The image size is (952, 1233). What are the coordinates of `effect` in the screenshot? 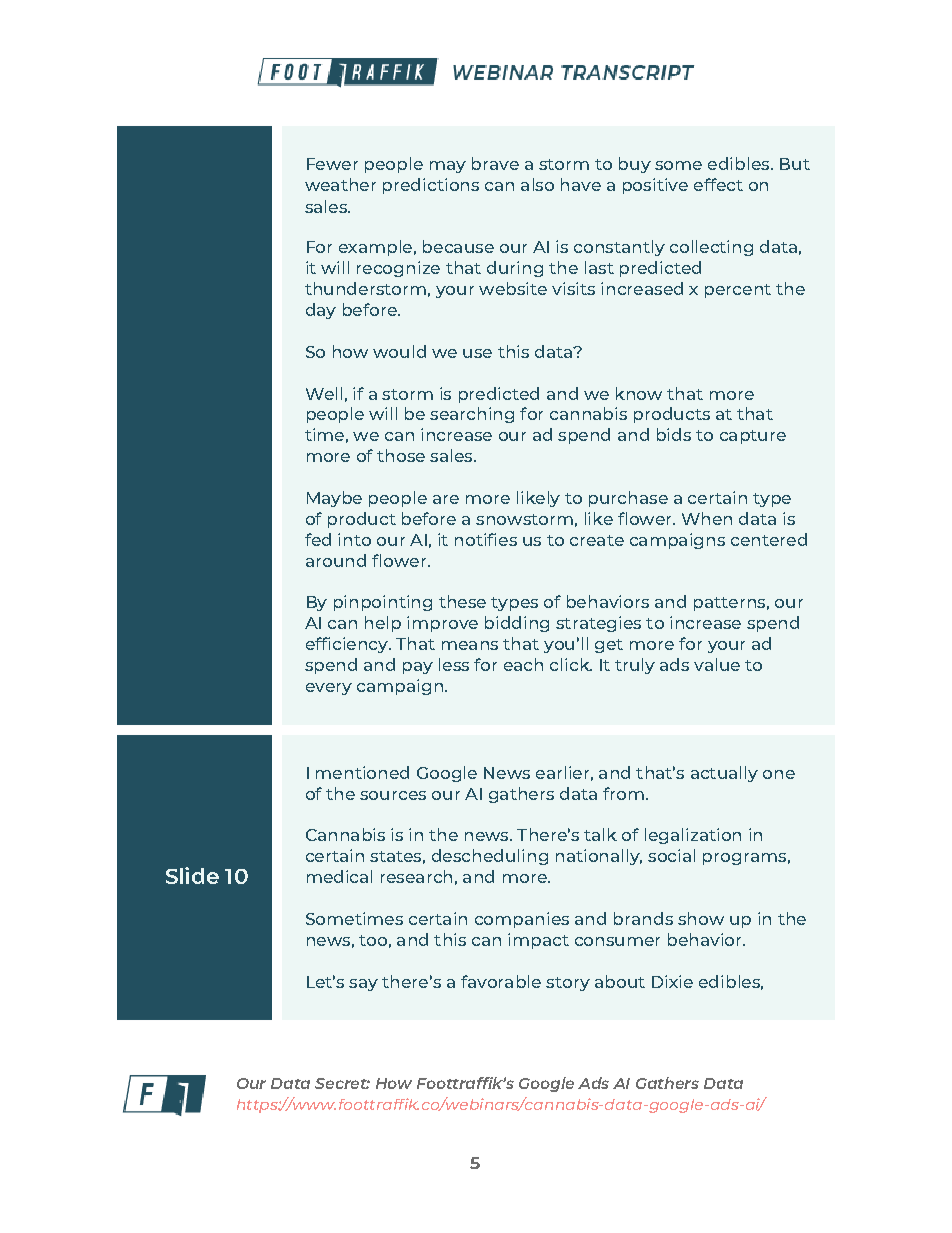 It's located at (718, 184).
